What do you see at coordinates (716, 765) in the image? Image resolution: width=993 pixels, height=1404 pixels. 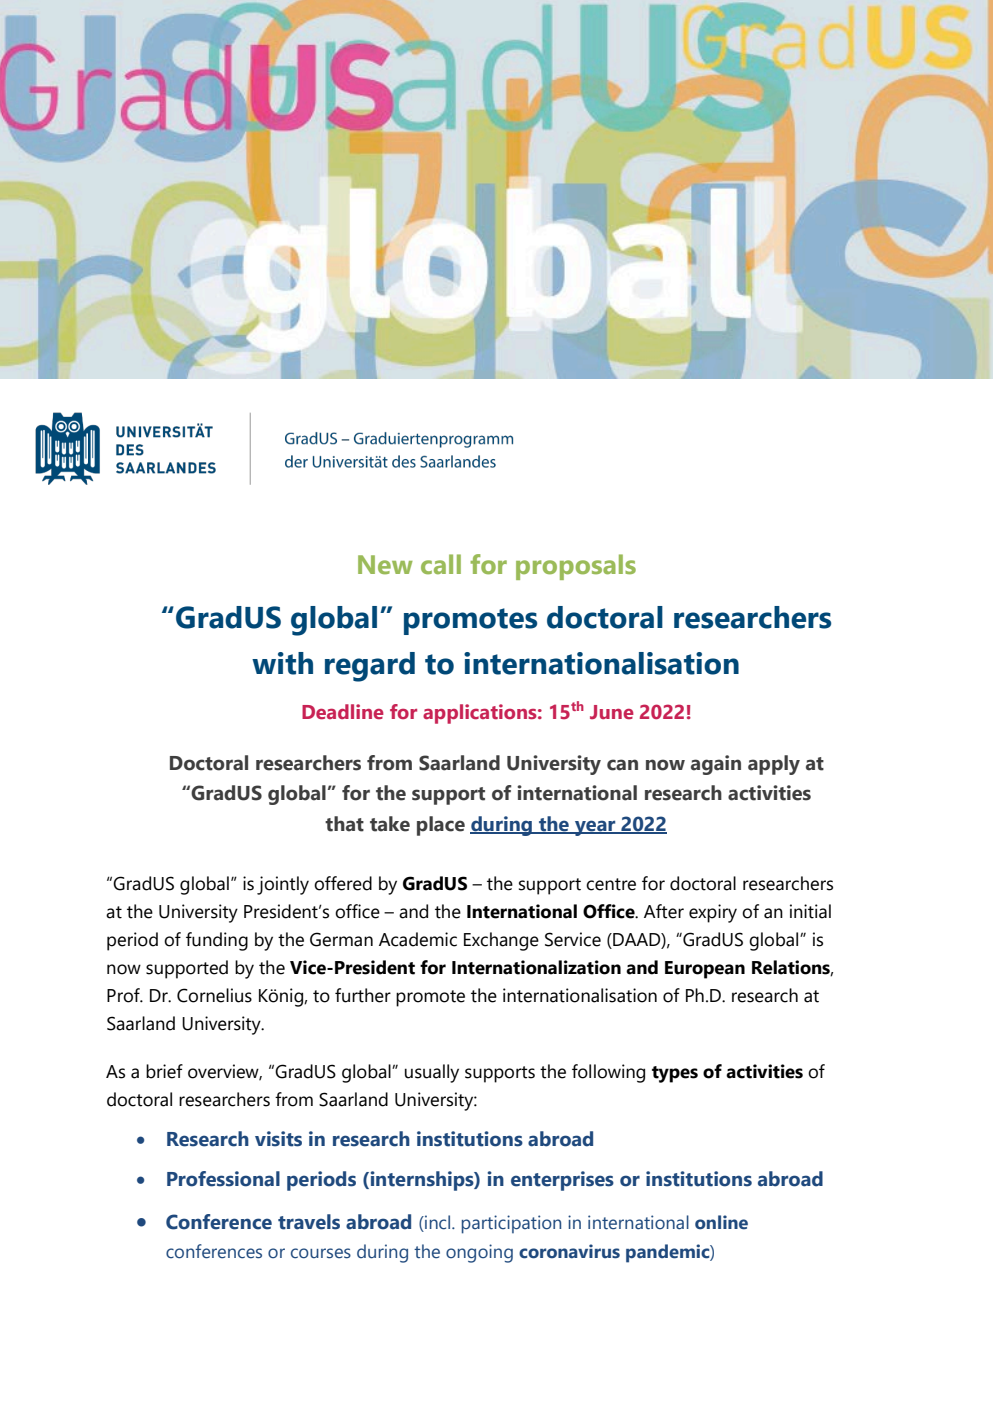 I see `again` at bounding box center [716, 765].
